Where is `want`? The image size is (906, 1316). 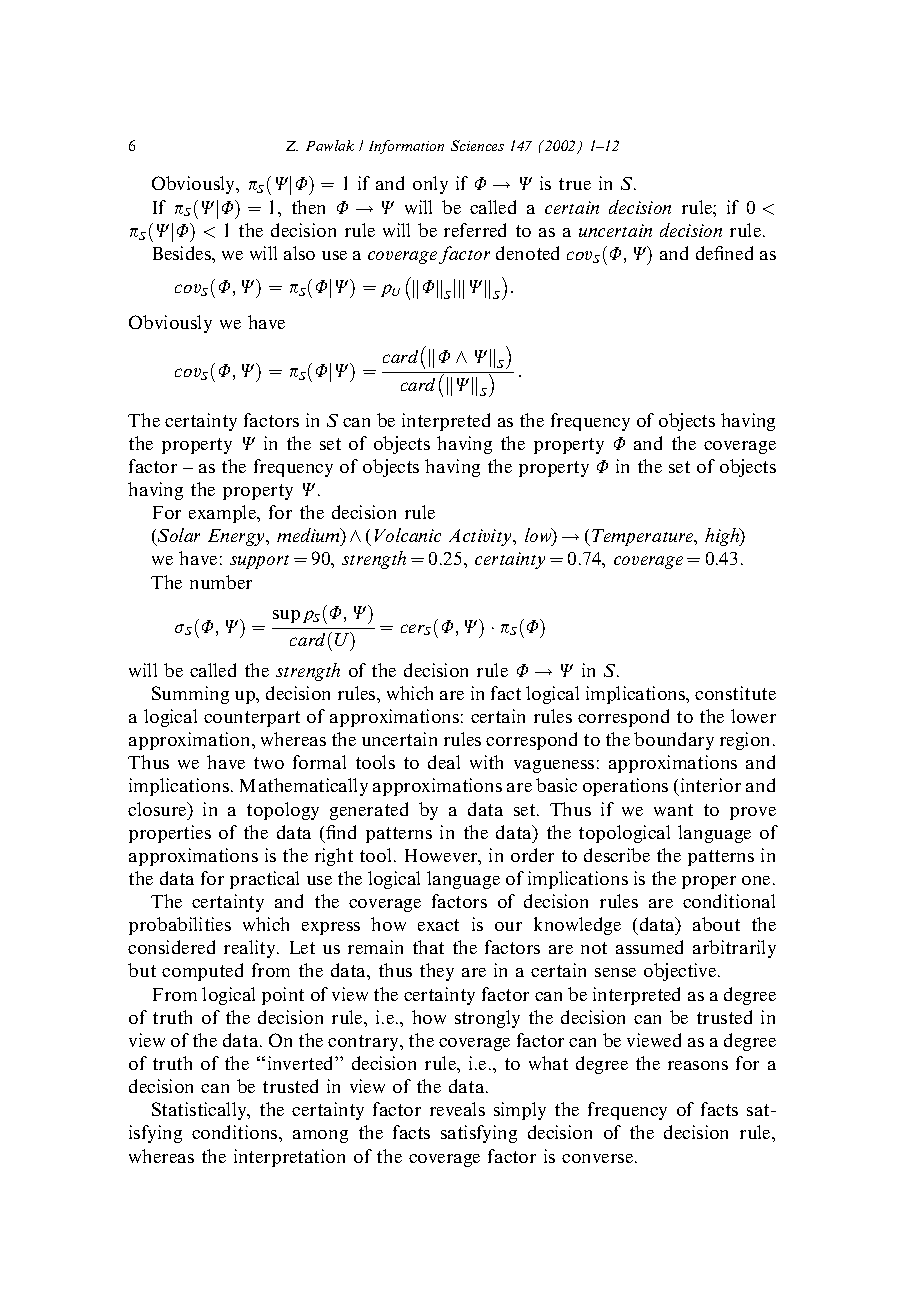 want is located at coordinates (673, 810).
